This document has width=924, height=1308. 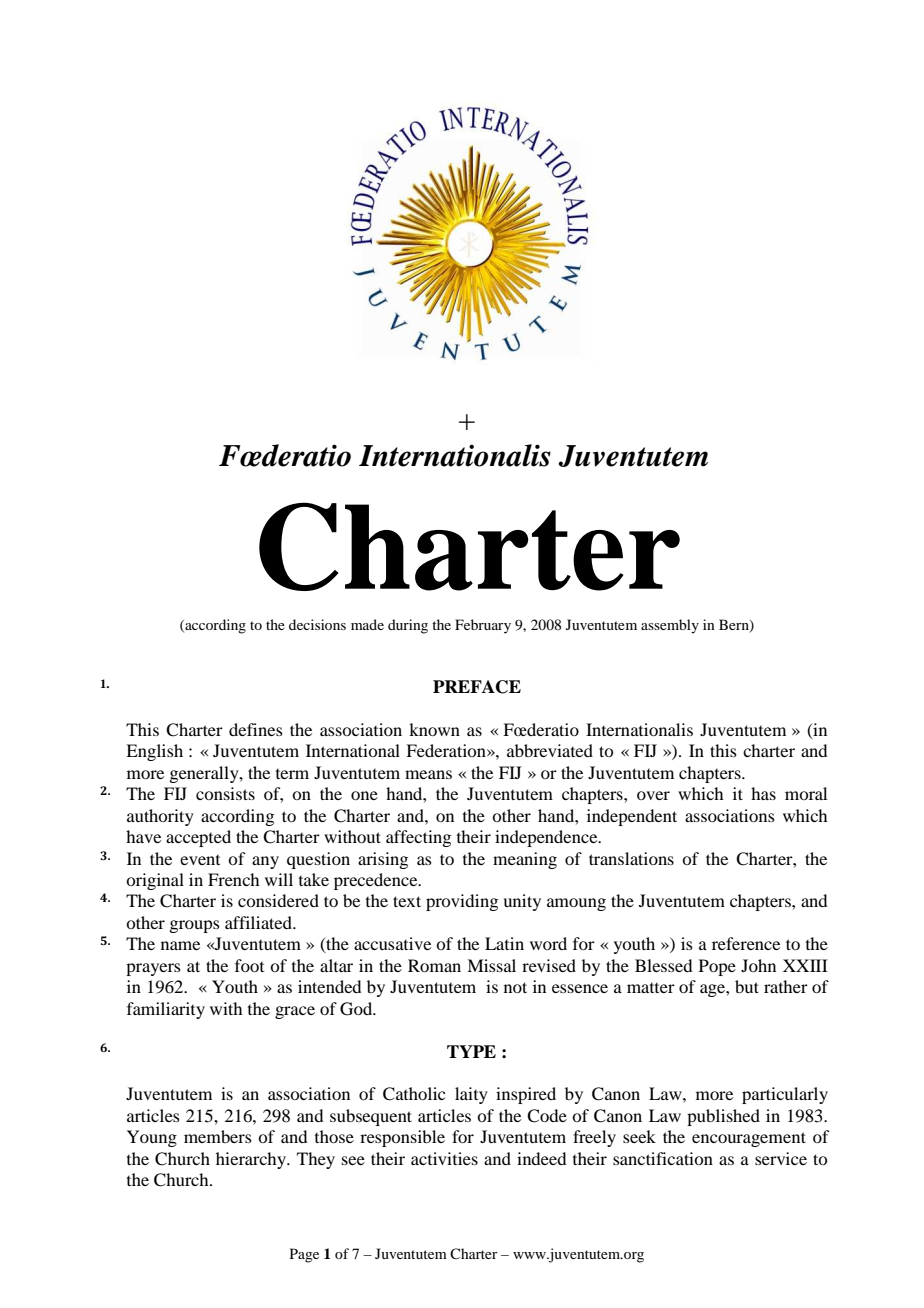 What do you see at coordinates (304, 1255) in the document?
I see `Page` at bounding box center [304, 1255].
